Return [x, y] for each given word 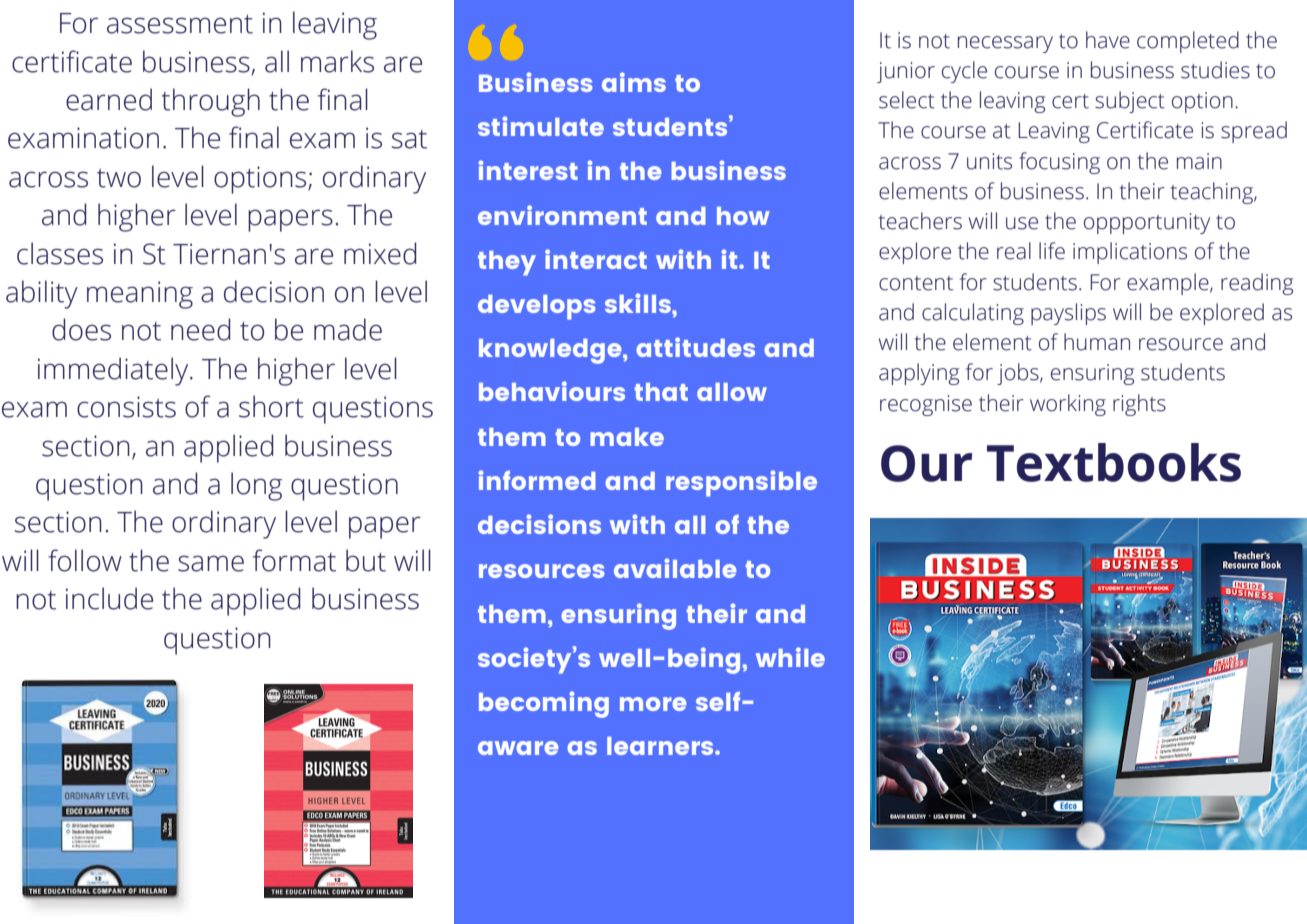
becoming [544, 704]
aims [634, 82]
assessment [180, 24]
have [1108, 40]
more [653, 704]
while [790, 657]
